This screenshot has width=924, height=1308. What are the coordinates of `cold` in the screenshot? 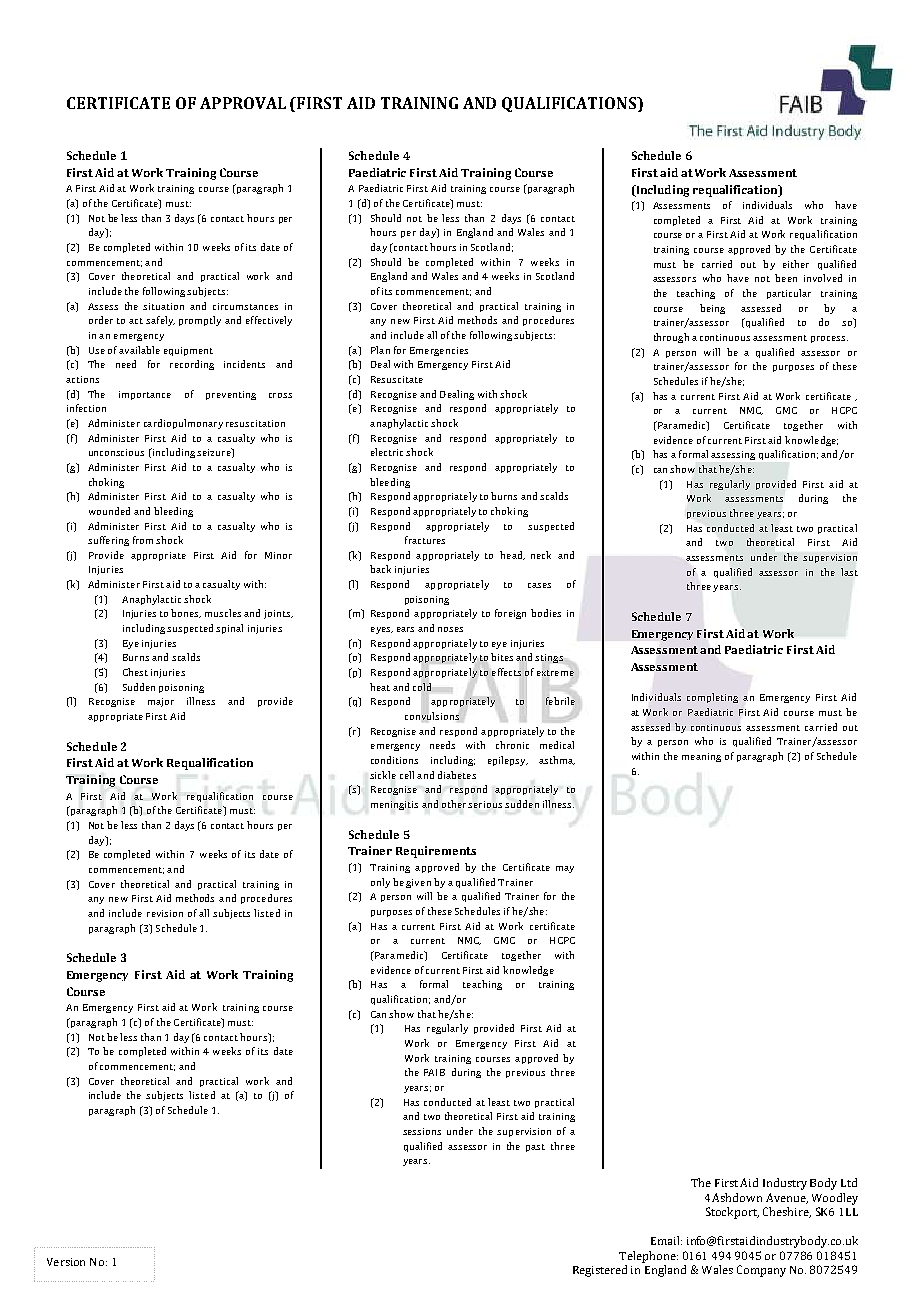 It's located at (422, 687).
